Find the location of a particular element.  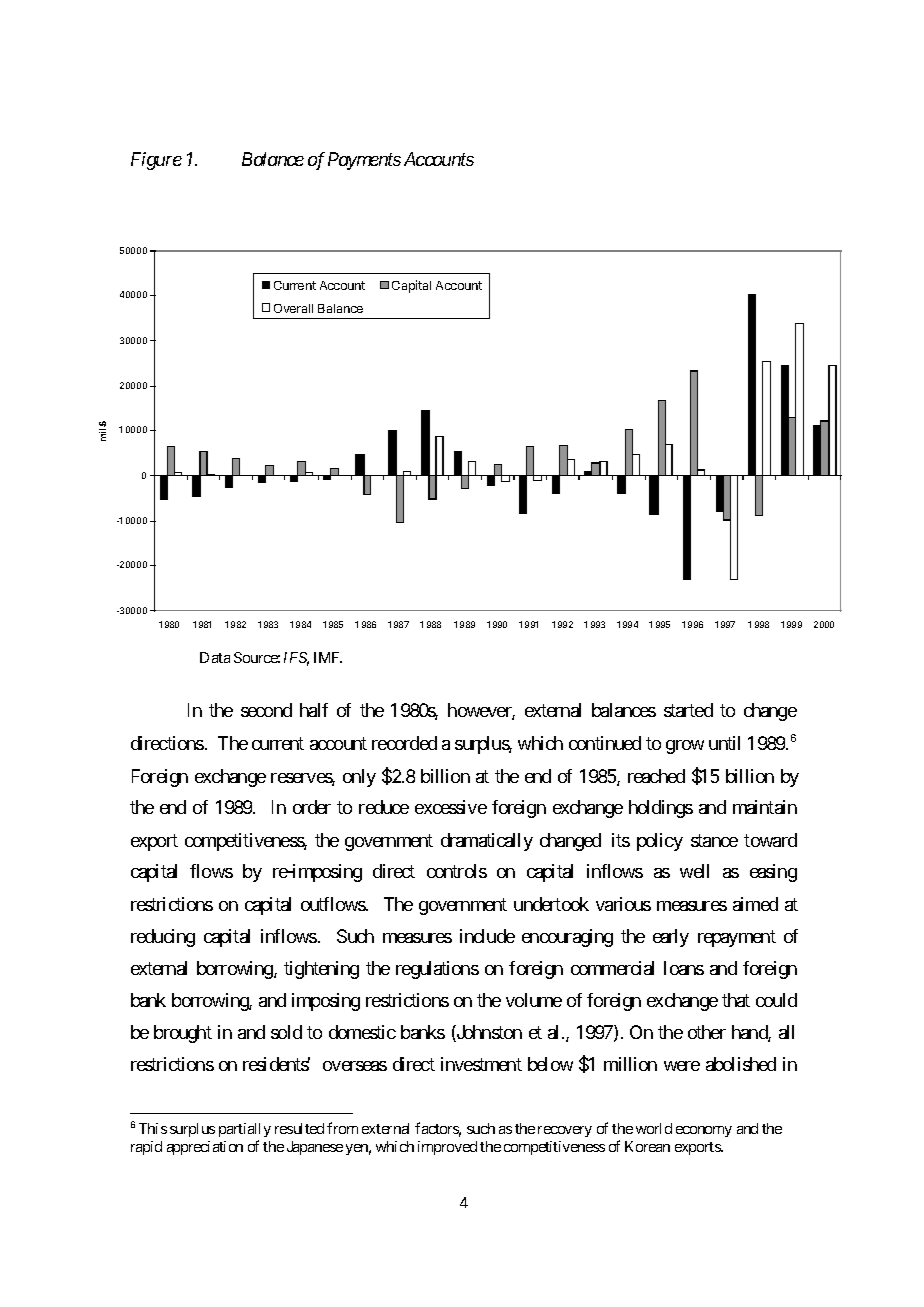

IMF is located at coordinates (328, 657).
